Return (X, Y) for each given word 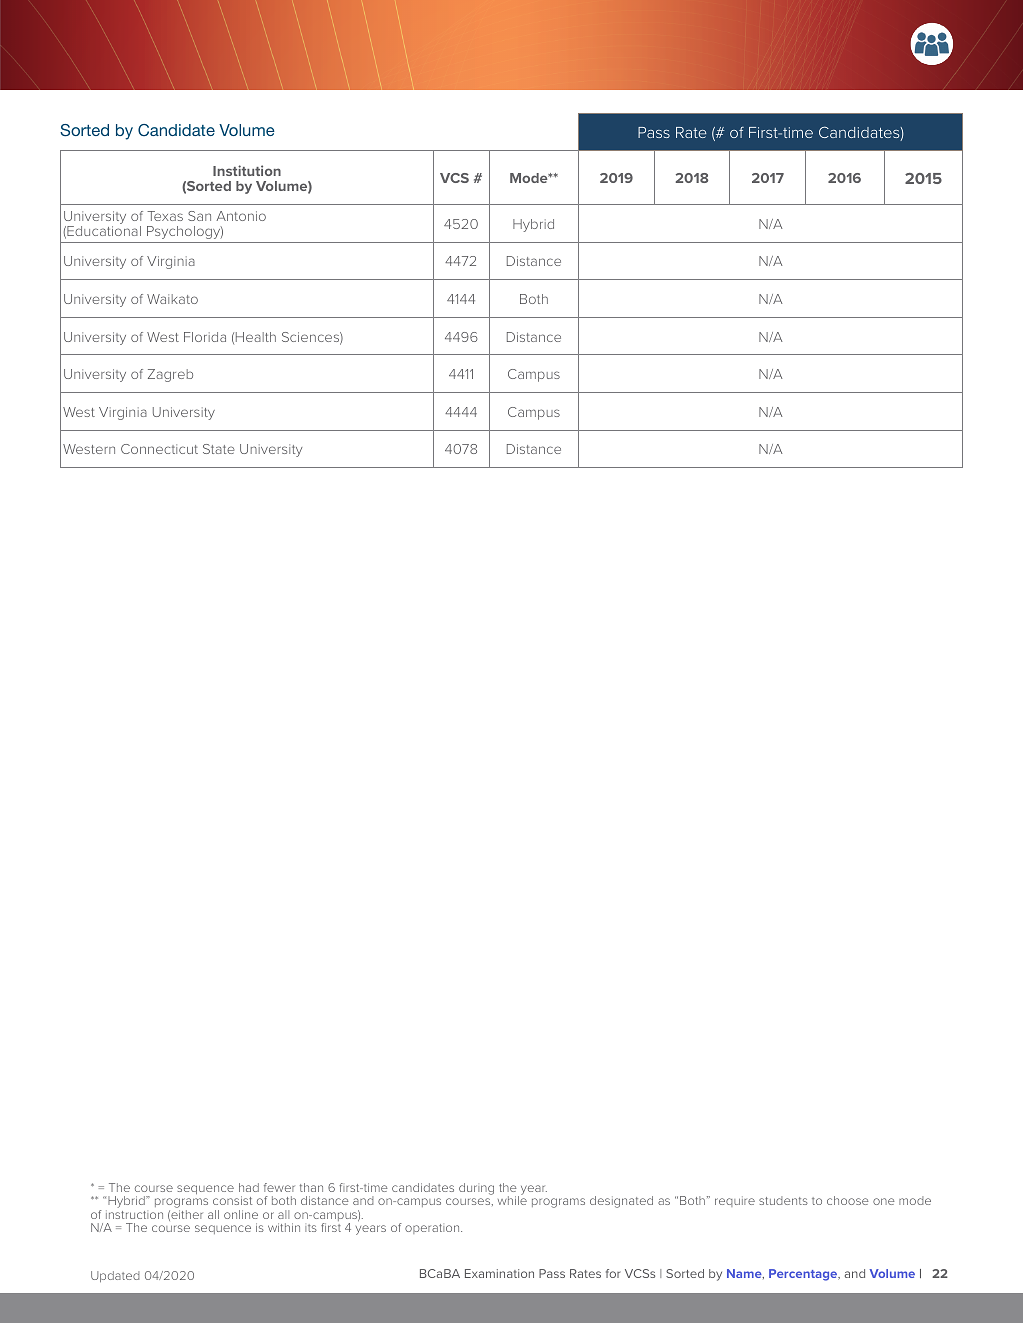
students (783, 1200)
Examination (499, 1273)
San (199, 216)
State (219, 449)
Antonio (241, 216)
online (241, 1214)
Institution (247, 170)
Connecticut (159, 449)
